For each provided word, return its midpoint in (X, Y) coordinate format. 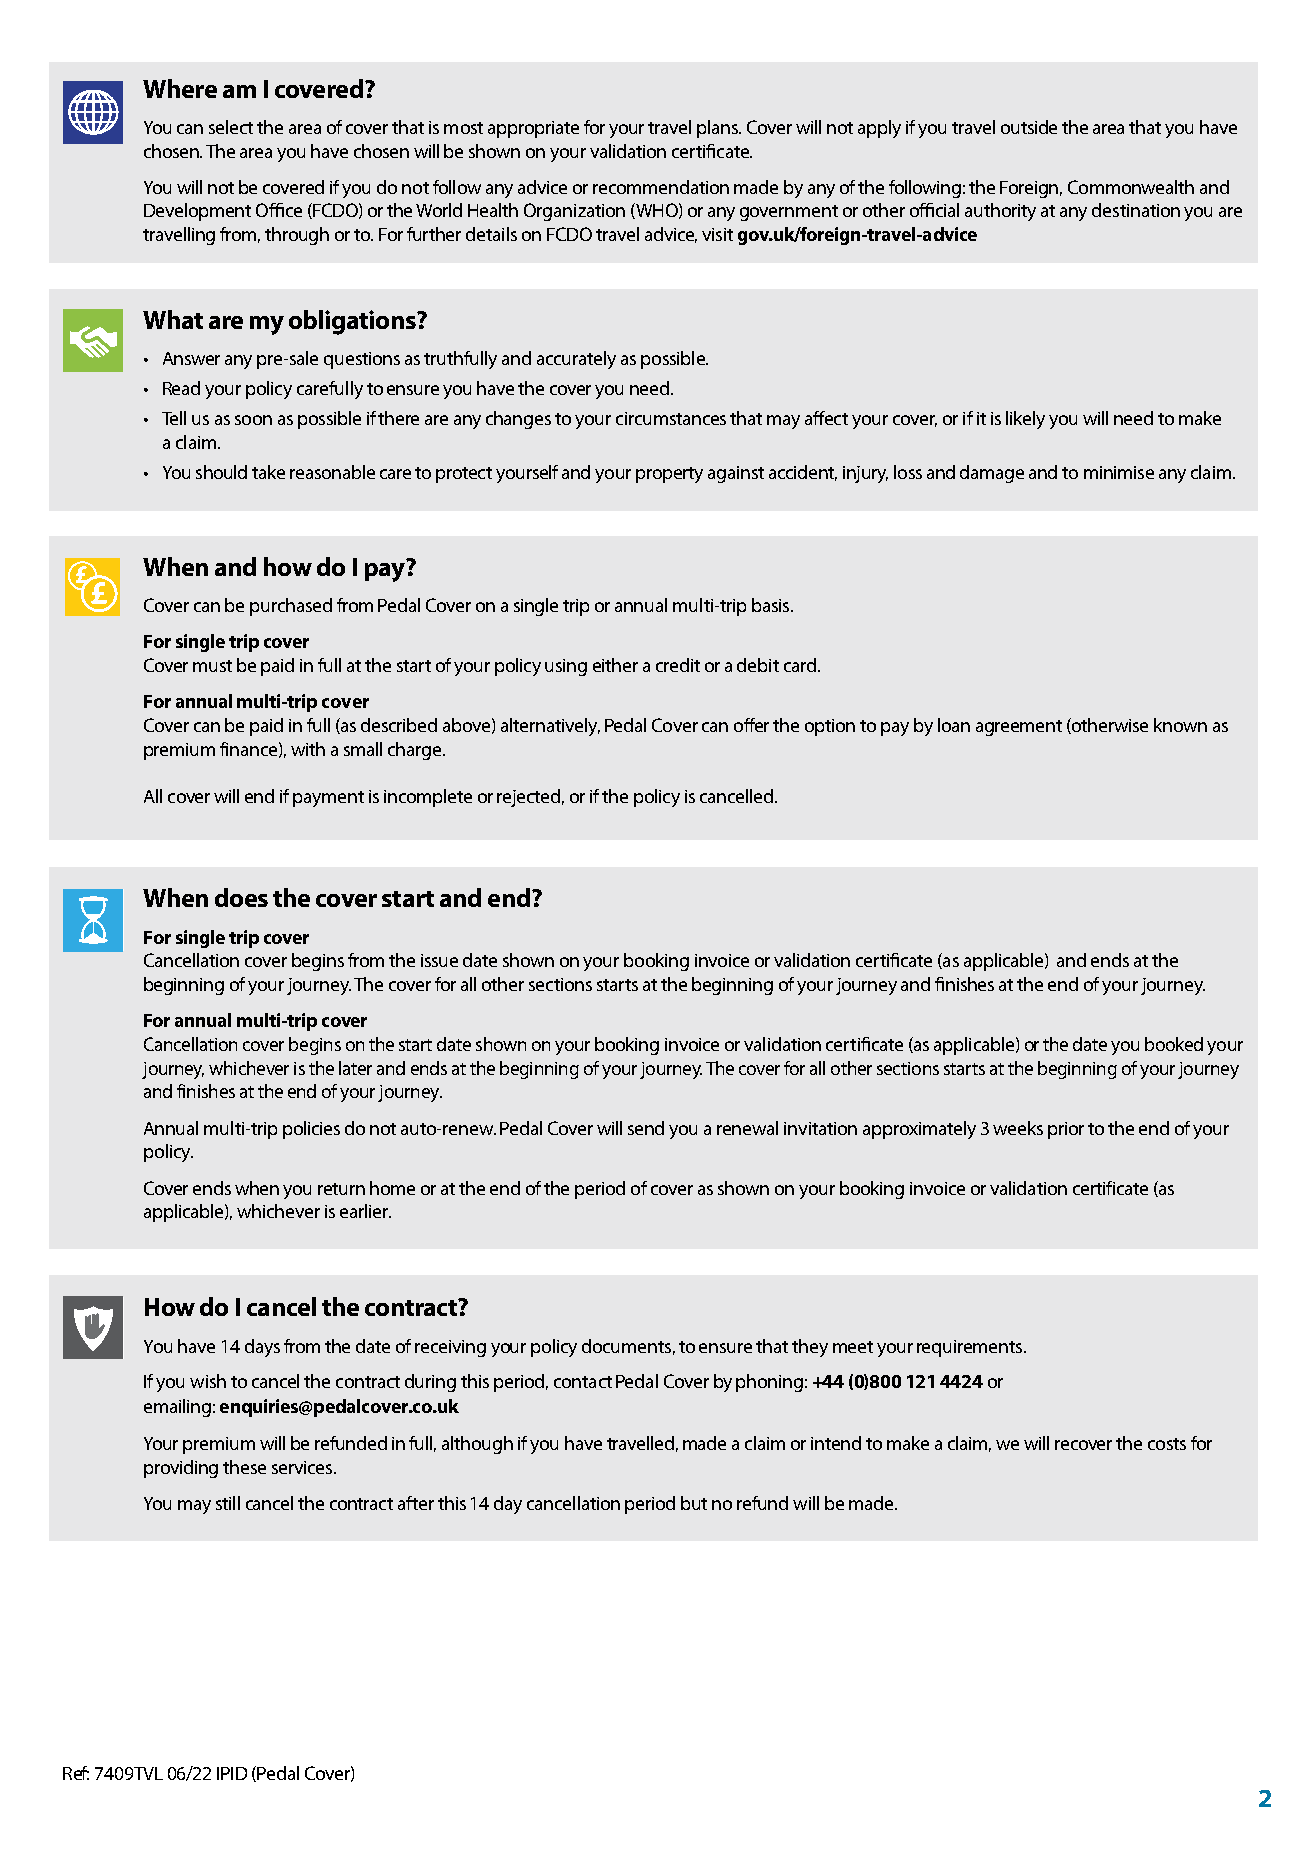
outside (1029, 127)
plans (719, 129)
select (231, 127)
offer (751, 725)
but (694, 1503)
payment (328, 799)
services (303, 1467)
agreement (1019, 728)
